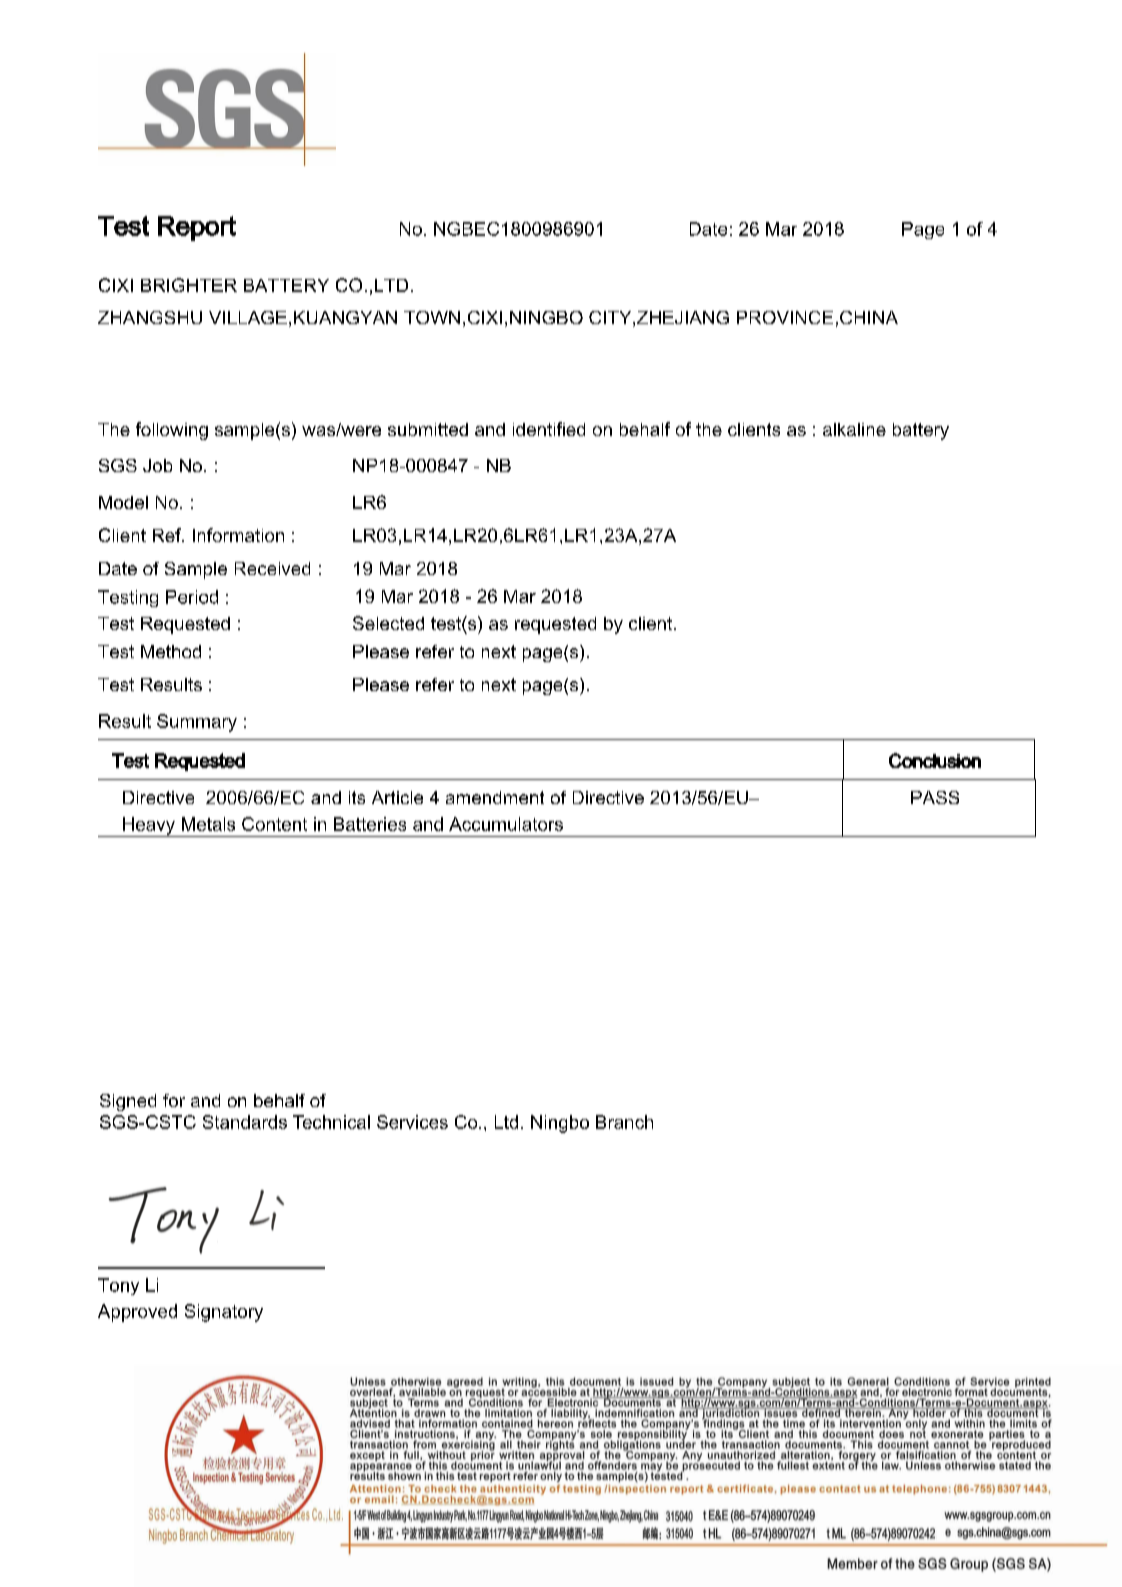  What do you see at coordinates (189, 285) in the screenshot?
I see `BRIGHTER` at bounding box center [189, 285].
